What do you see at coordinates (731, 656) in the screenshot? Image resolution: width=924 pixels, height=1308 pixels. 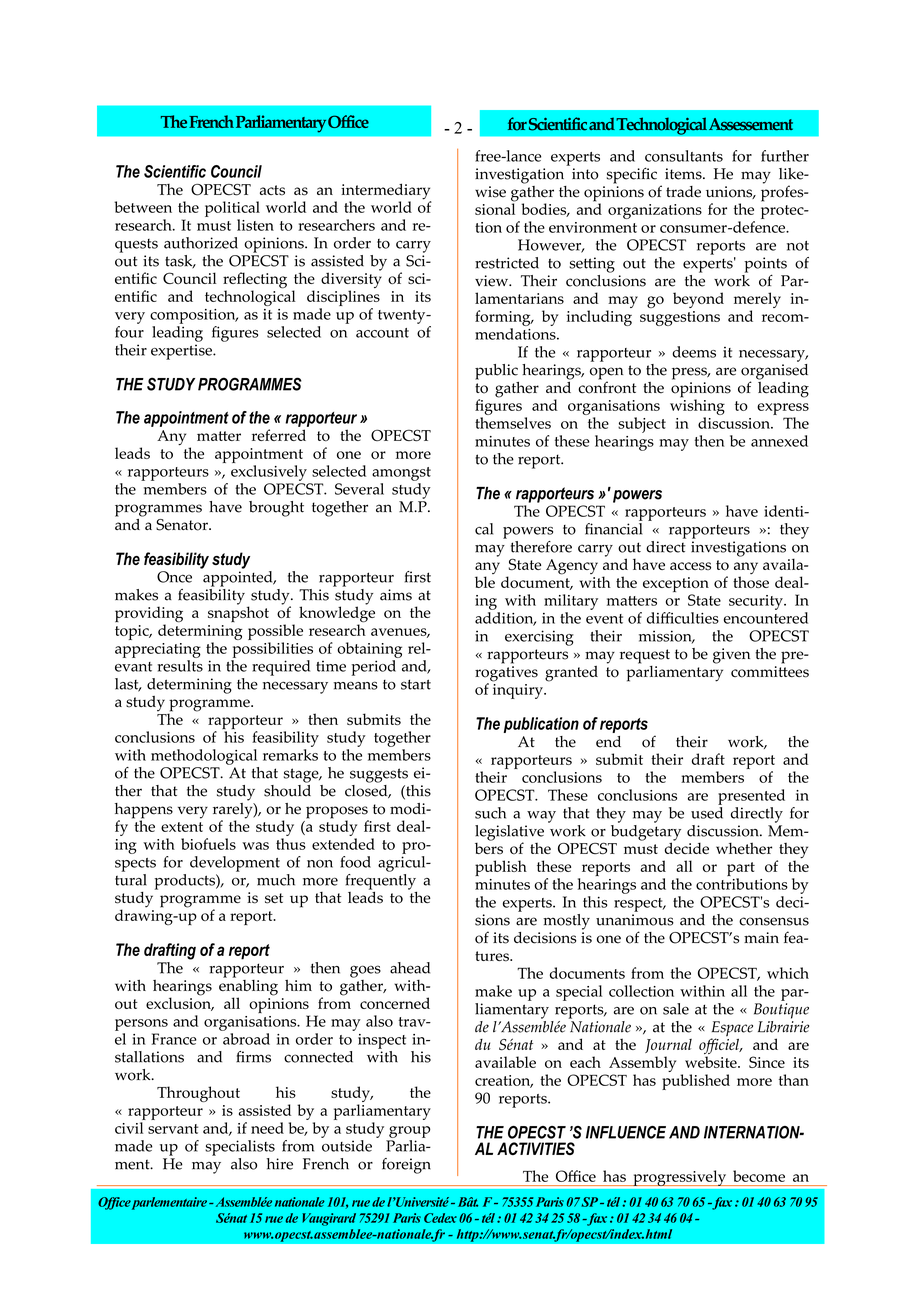 I see `given` at bounding box center [731, 656].
